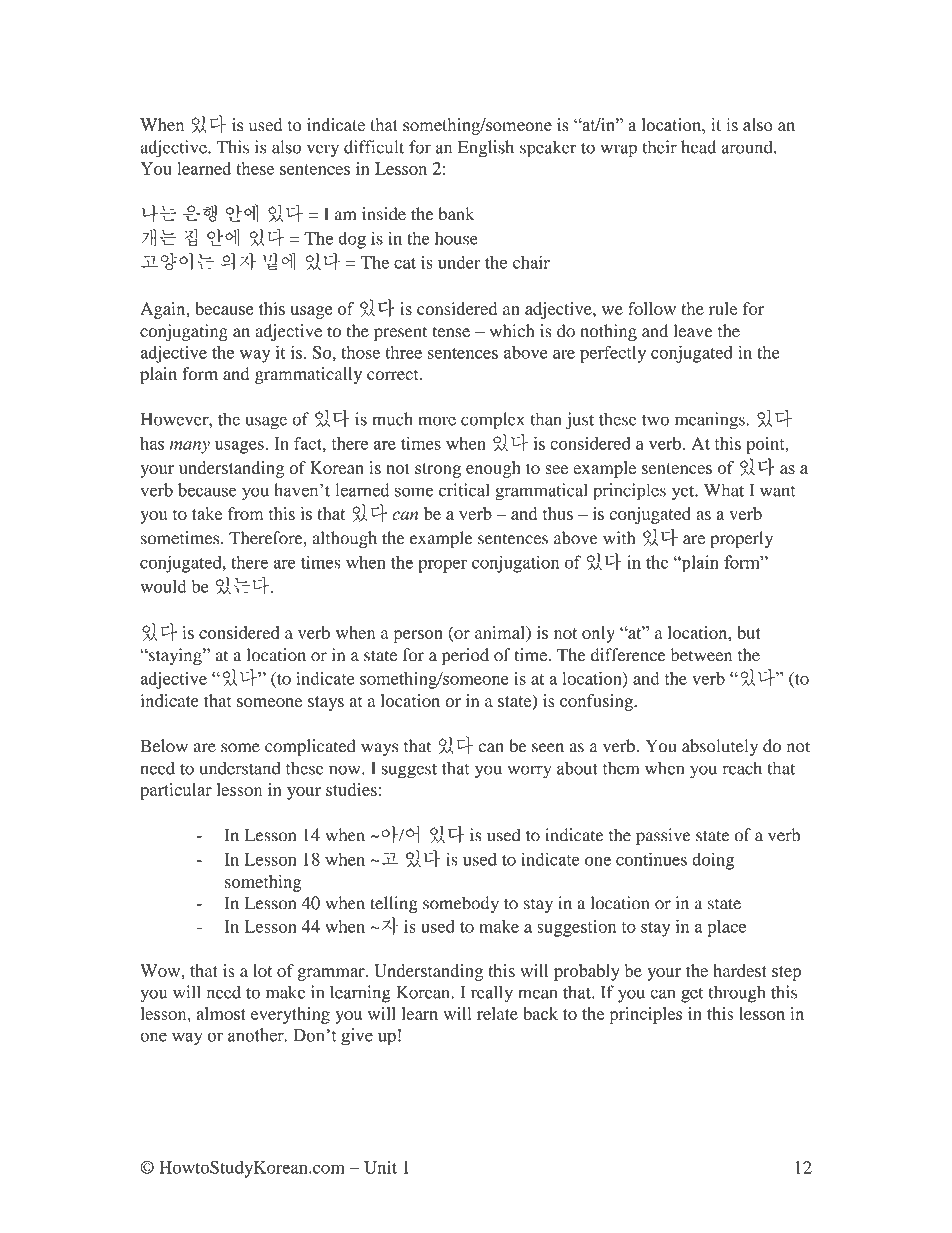  I want to click on head, so click(698, 147).
